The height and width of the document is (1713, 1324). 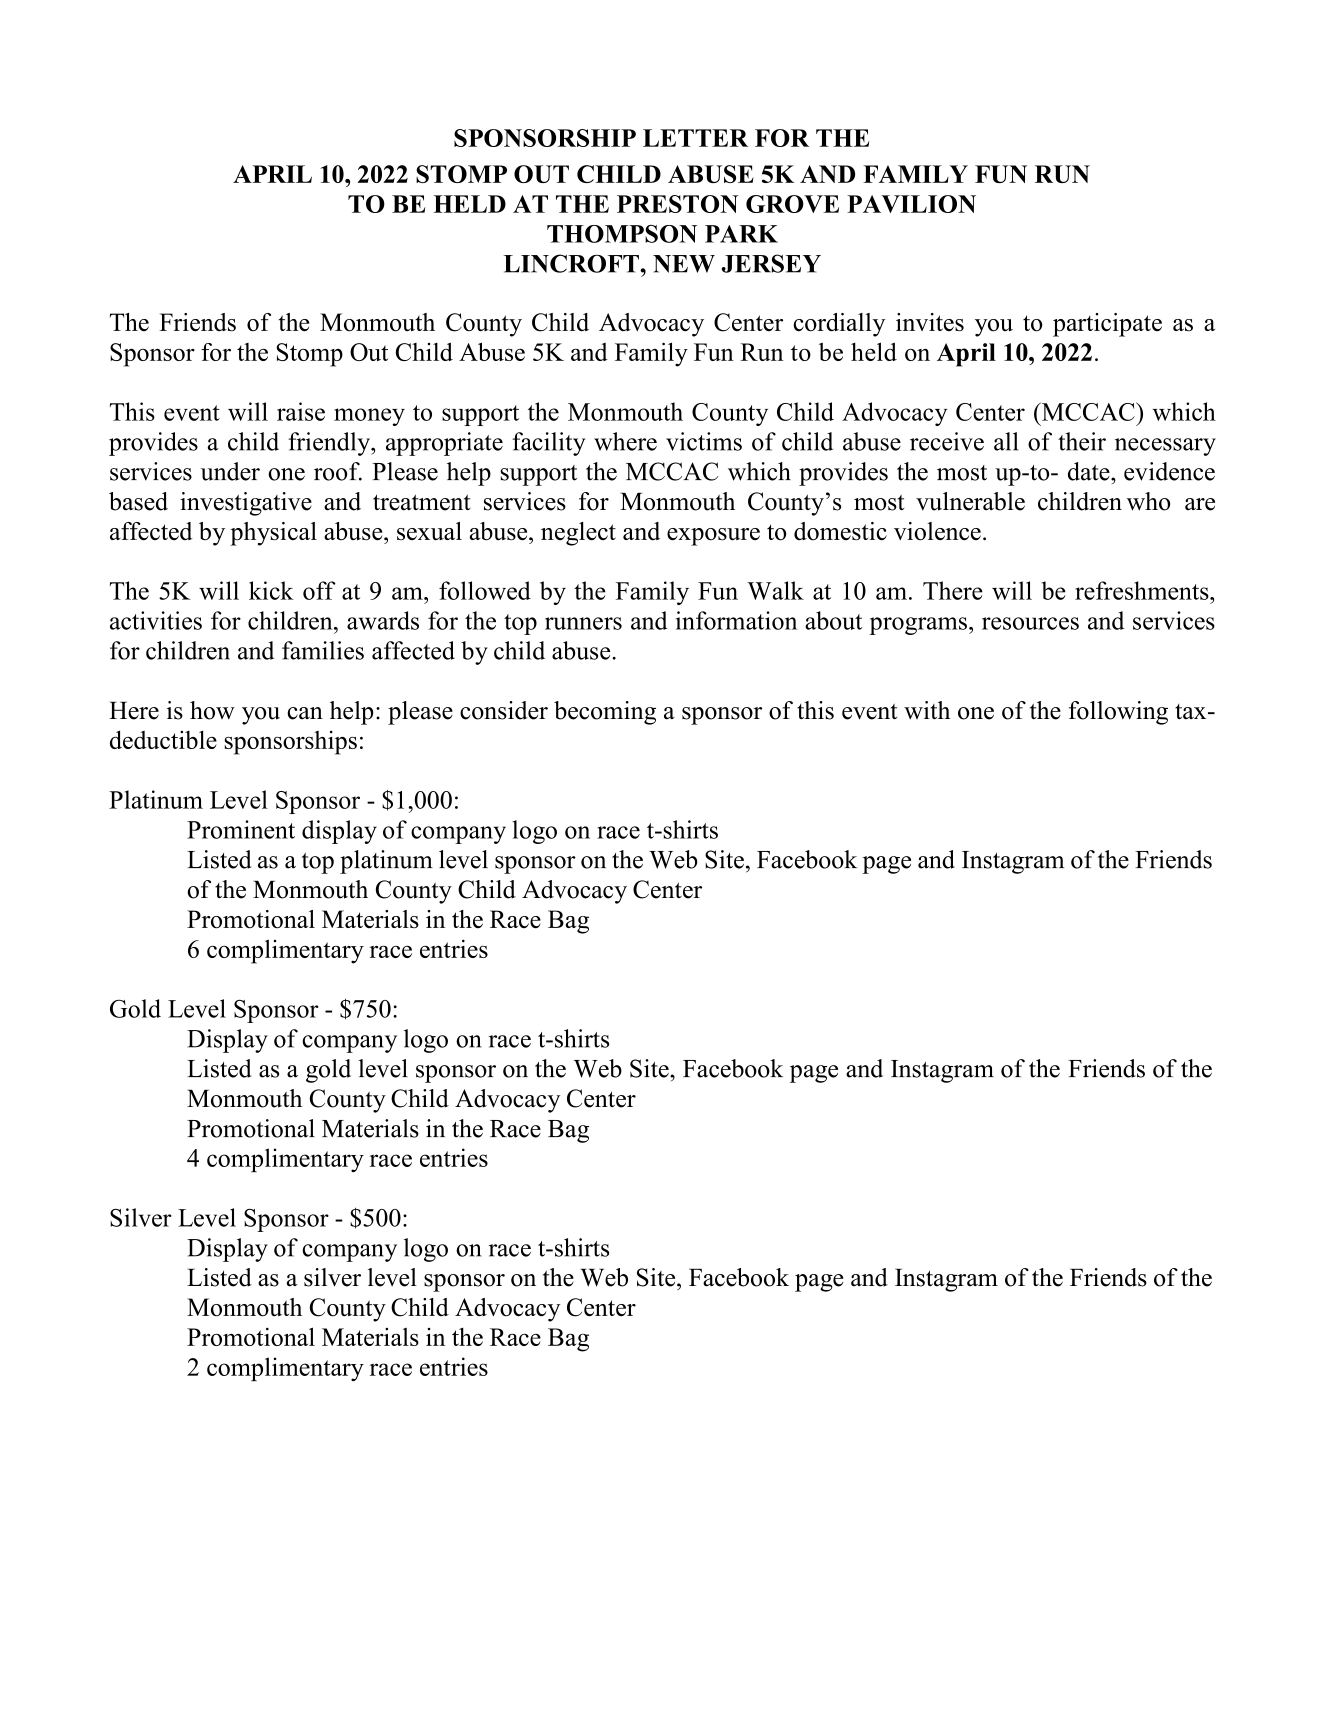 What do you see at coordinates (301, 411) in the document?
I see `raise` at bounding box center [301, 411].
